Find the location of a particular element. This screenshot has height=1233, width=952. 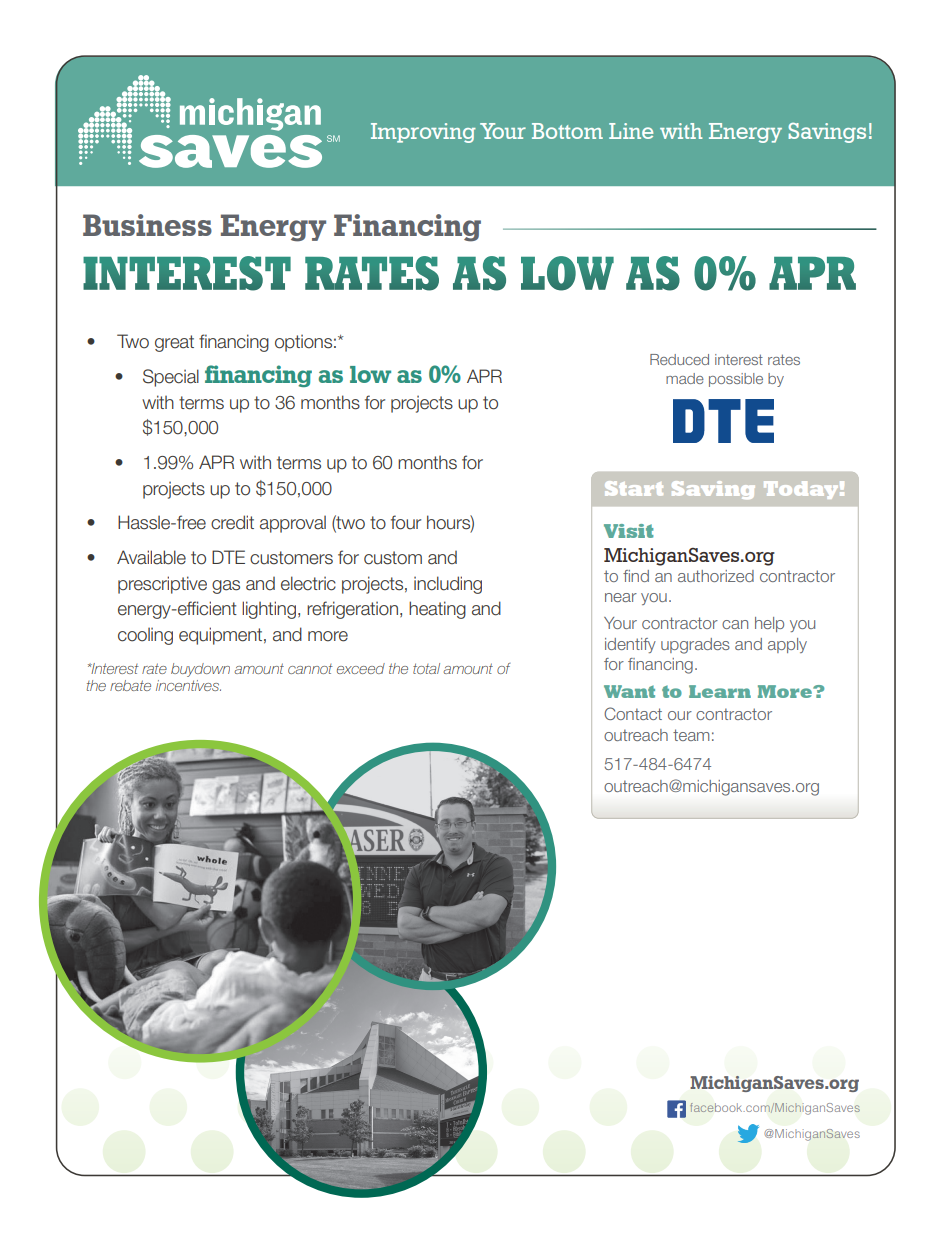

Reduced is located at coordinates (679, 359).
